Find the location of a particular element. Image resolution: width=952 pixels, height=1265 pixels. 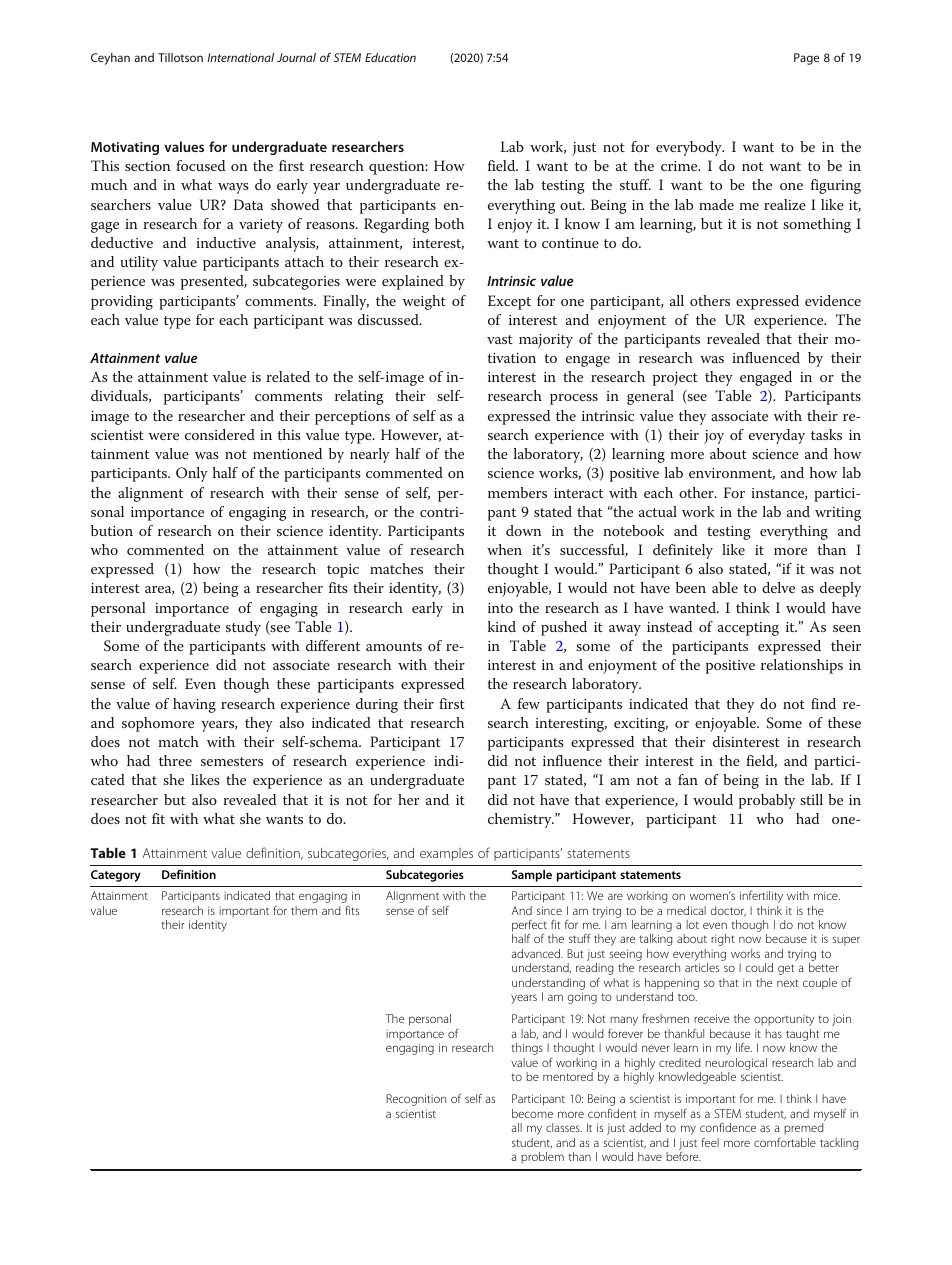

probably is located at coordinates (767, 801).
